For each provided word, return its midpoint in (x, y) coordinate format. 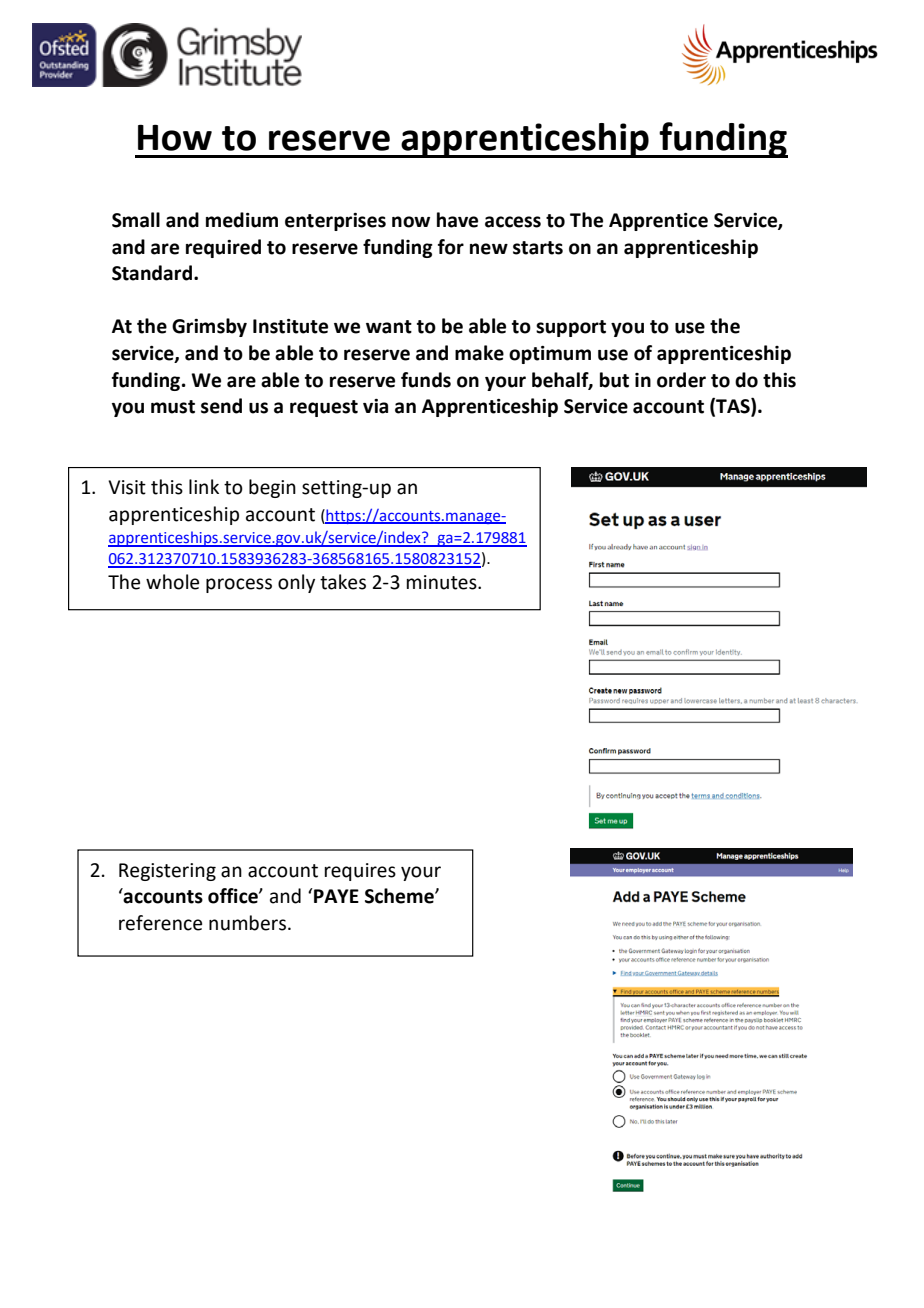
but (614, 380)
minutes (443, 582)
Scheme (400, 896)
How (175, 138)
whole (172, 582)
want (389, 327)
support (571, 328)
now (411, 222)
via (375, 406)
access (513, 222)
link (204, 486)
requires (360, 872)
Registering (167, 872)
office (234, 896)
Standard (153, 273)
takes (343, 582)
